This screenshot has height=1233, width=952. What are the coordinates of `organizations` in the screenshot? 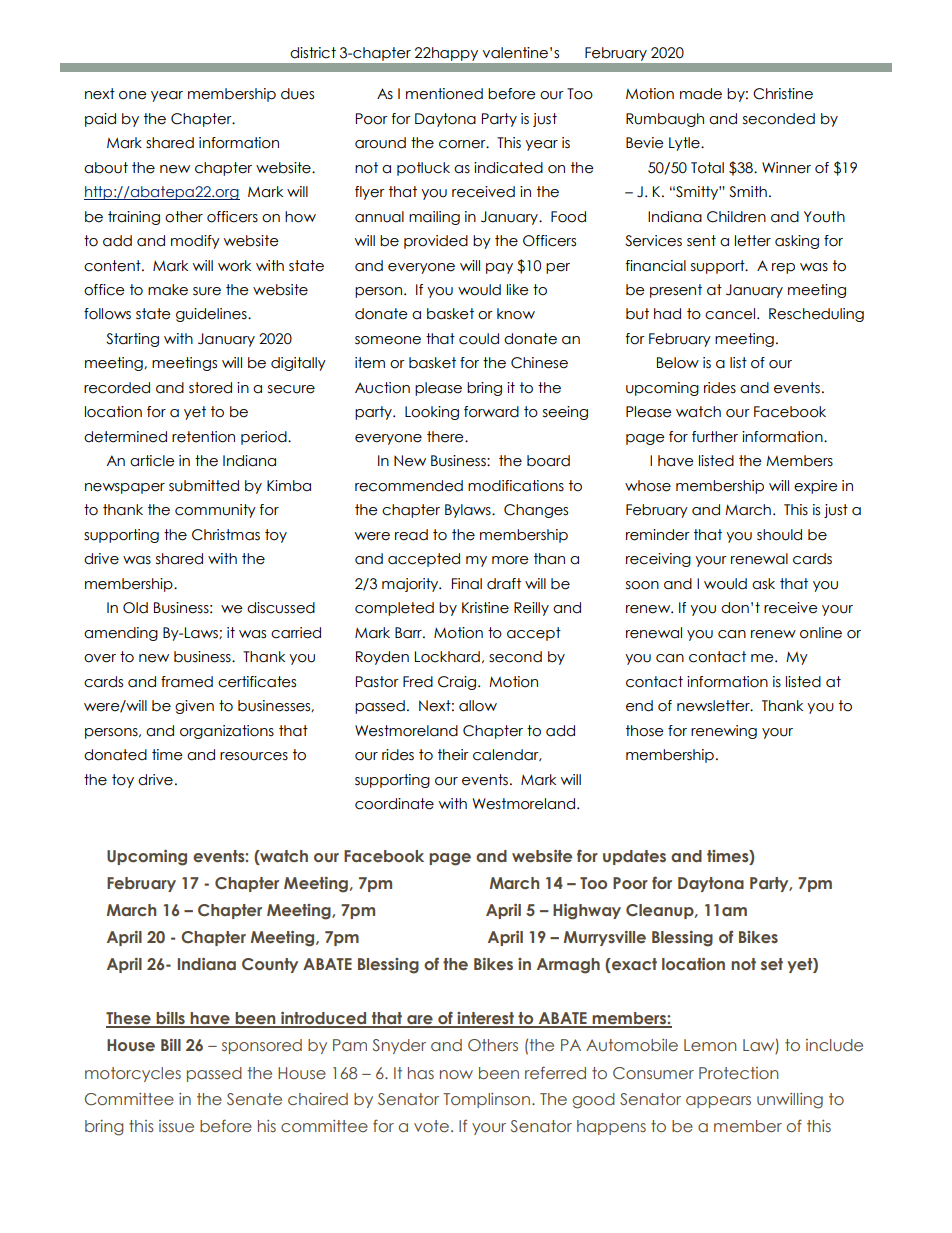 It's located at (227, 732).
